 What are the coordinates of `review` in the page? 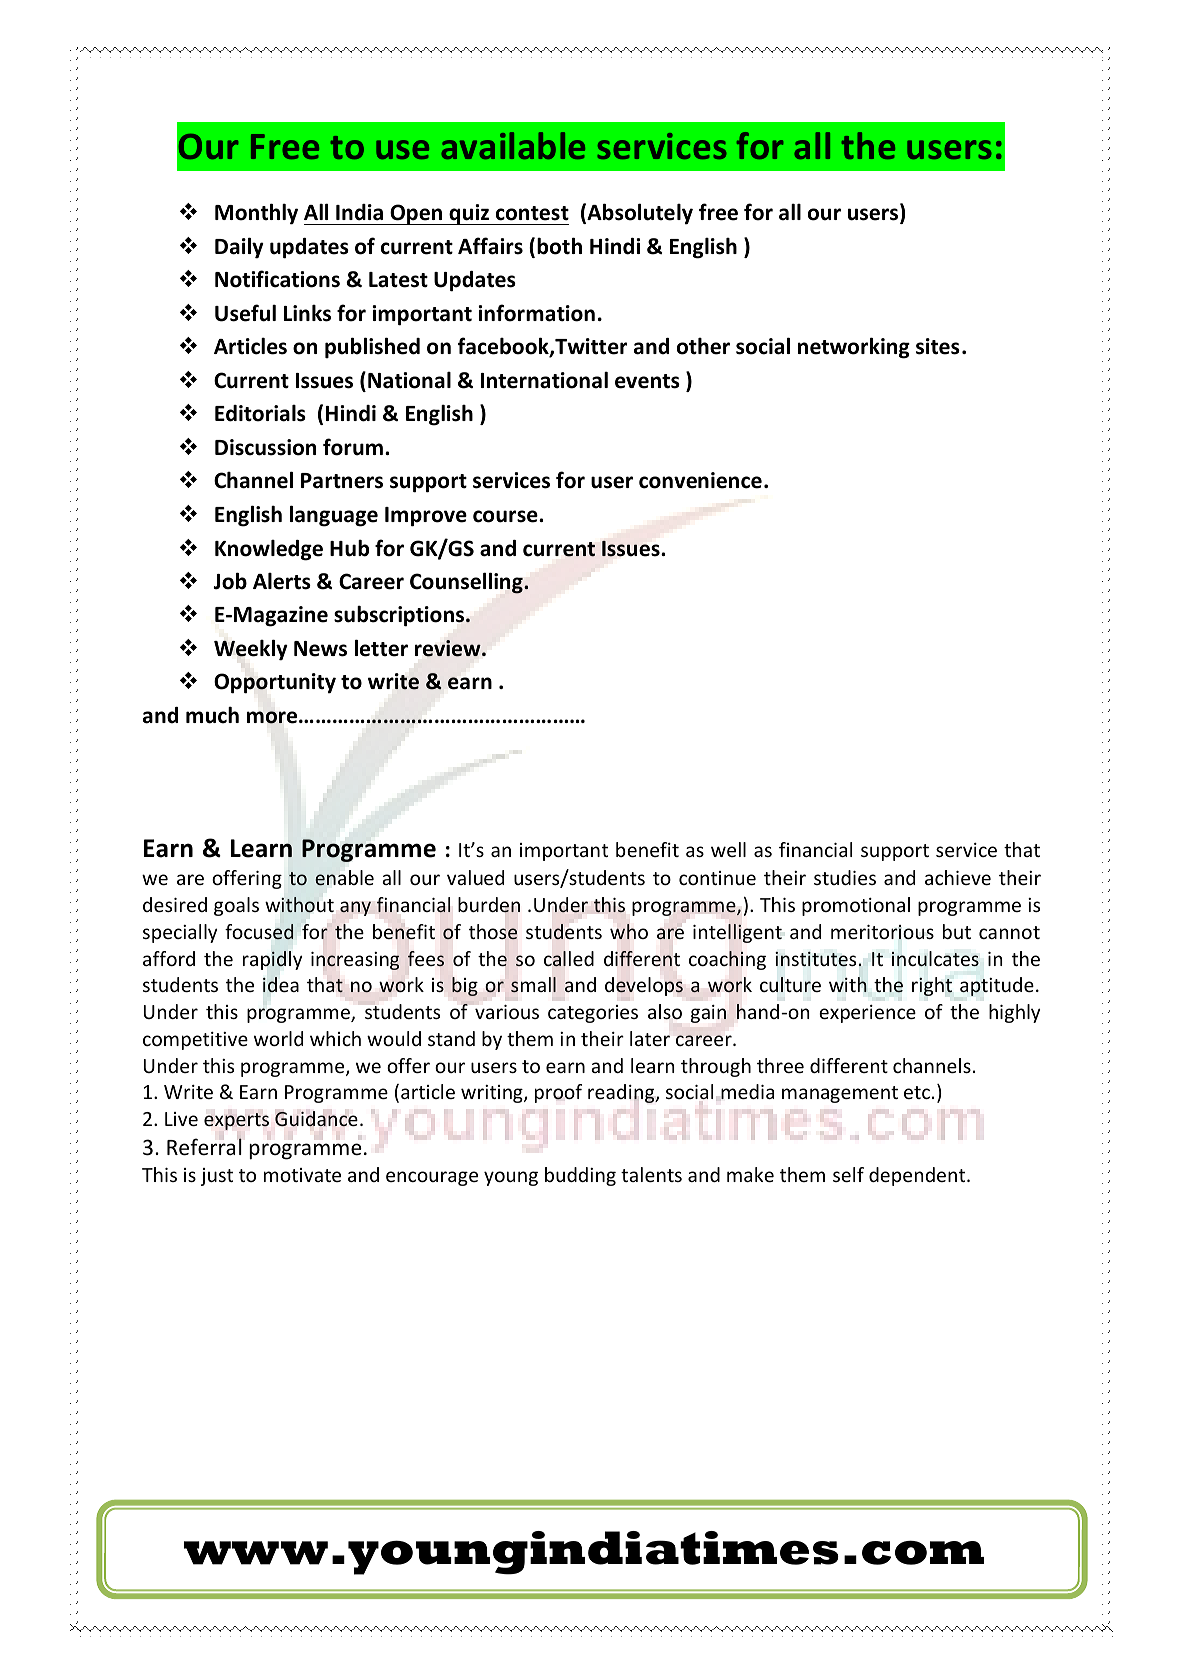 It's located at (449, 648).
